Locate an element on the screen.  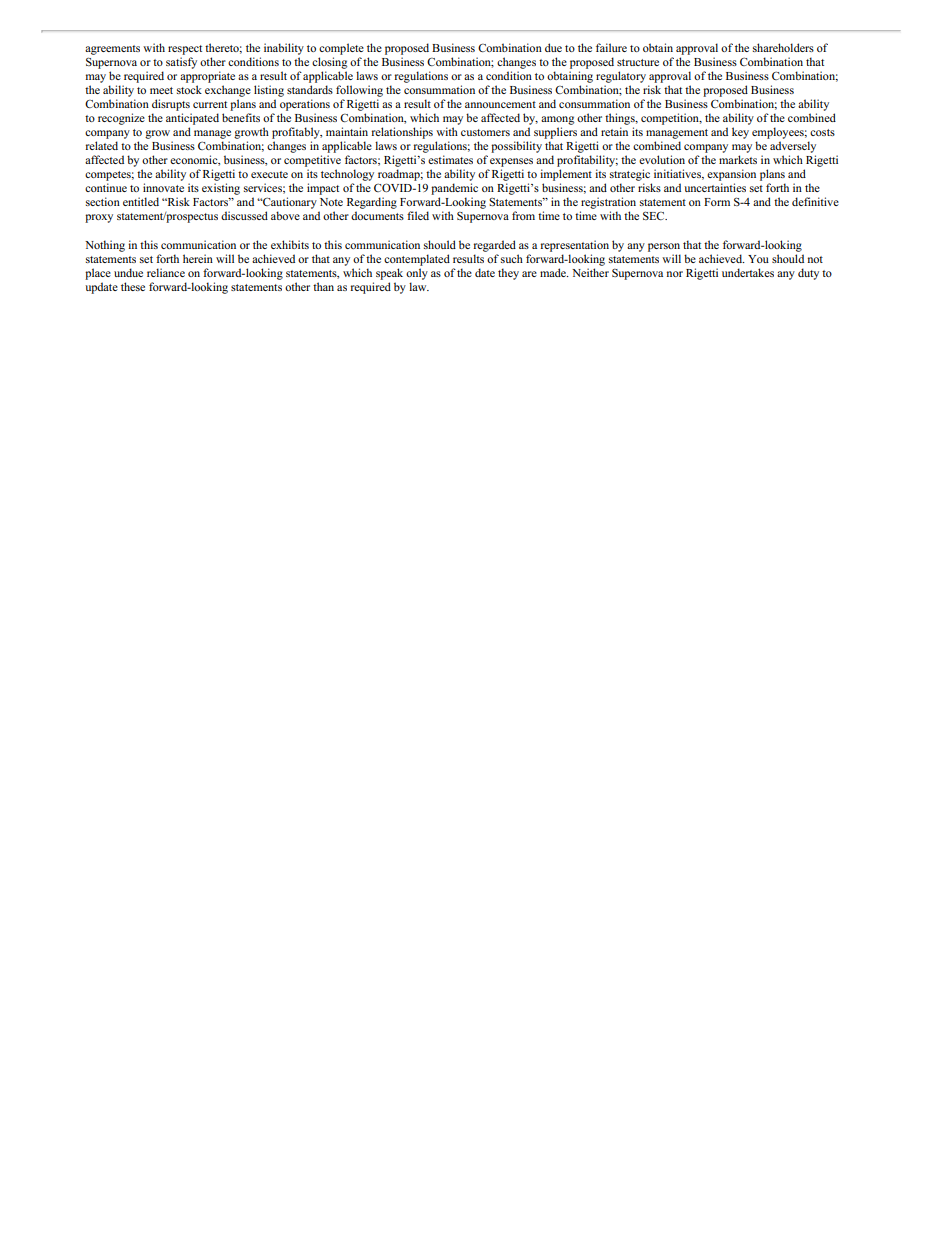
markets is located at coordinates (738, 159).
